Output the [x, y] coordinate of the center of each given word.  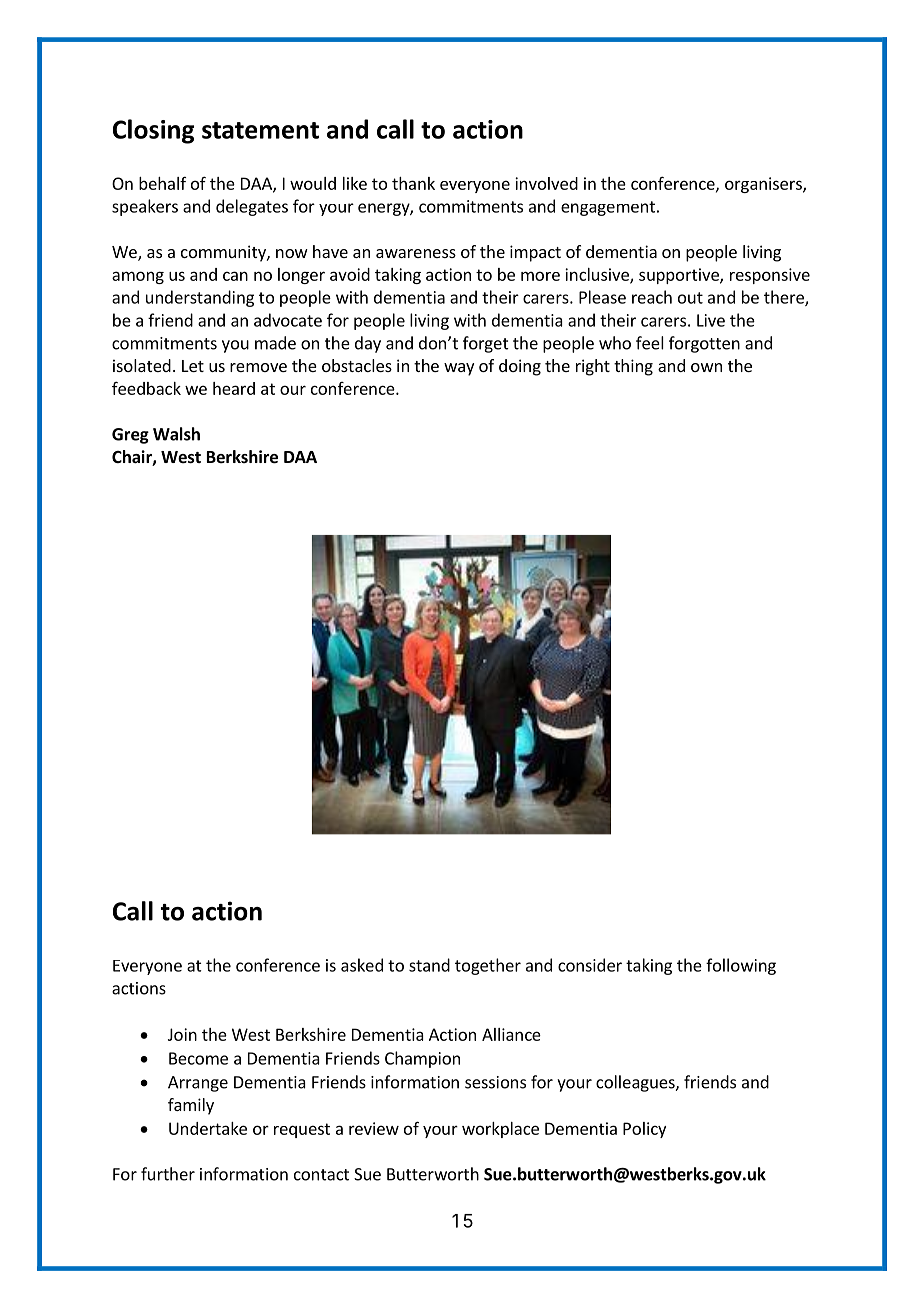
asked [362, 965]
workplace [500, 1130]
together [488, 966]
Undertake [208, 1128]
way [459, 369]
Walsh [176, 434]
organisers [764, 185]
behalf [163, 183]
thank [413, 183]
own [706, 367]
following [741, 966]
